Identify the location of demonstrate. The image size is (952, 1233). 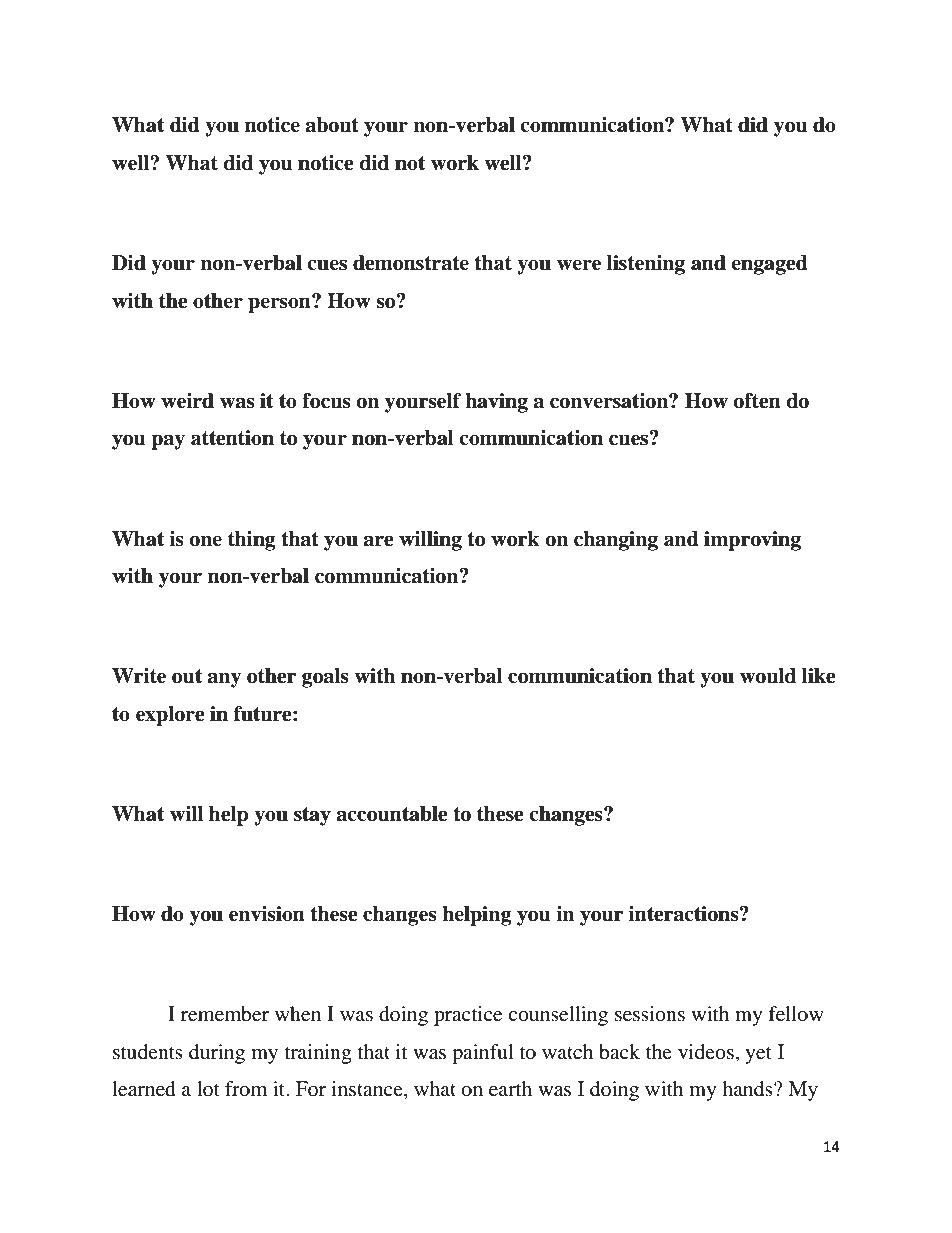
(411, 263).
